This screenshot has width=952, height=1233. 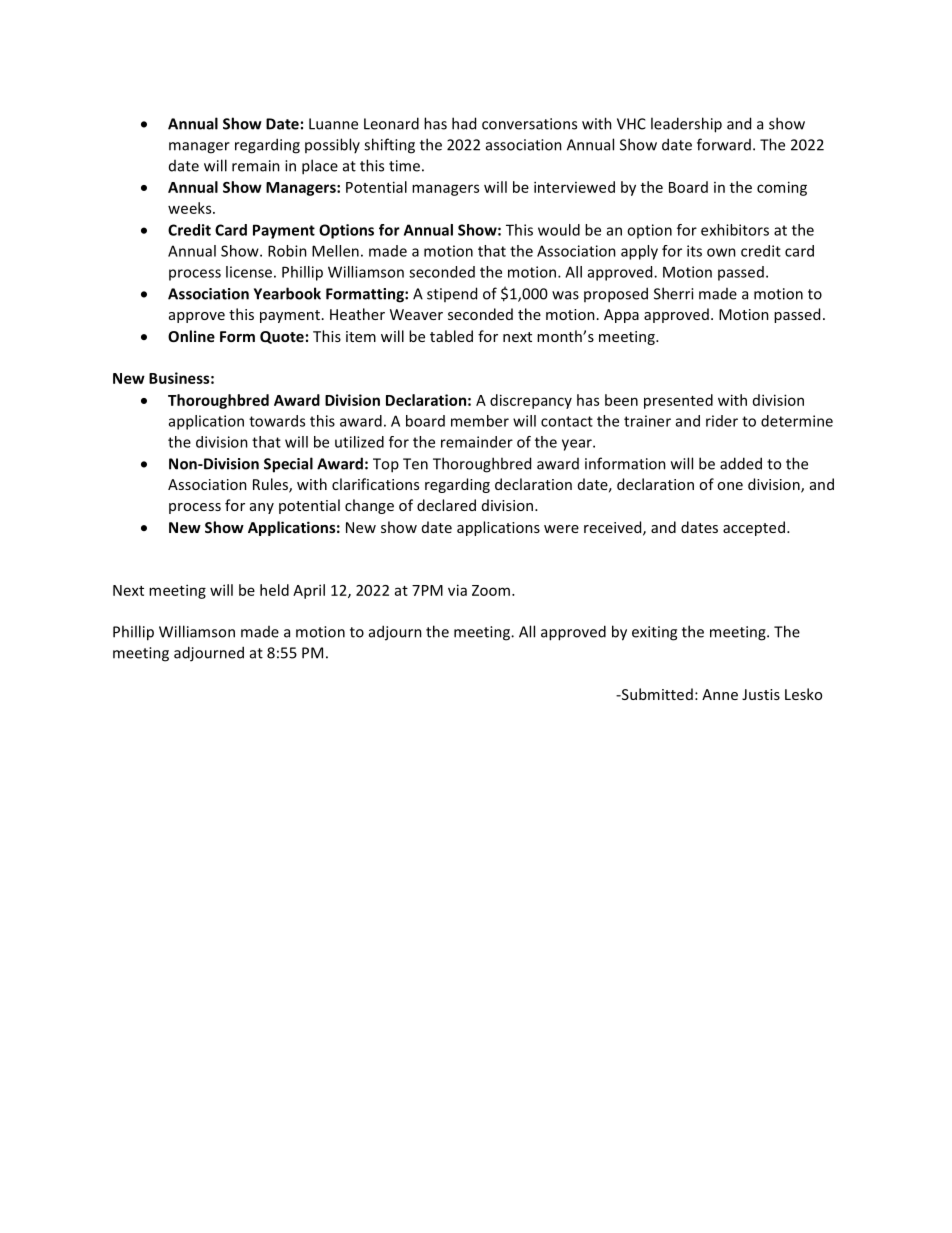 I want to click on Submitted, so click(x=656, y=694).
